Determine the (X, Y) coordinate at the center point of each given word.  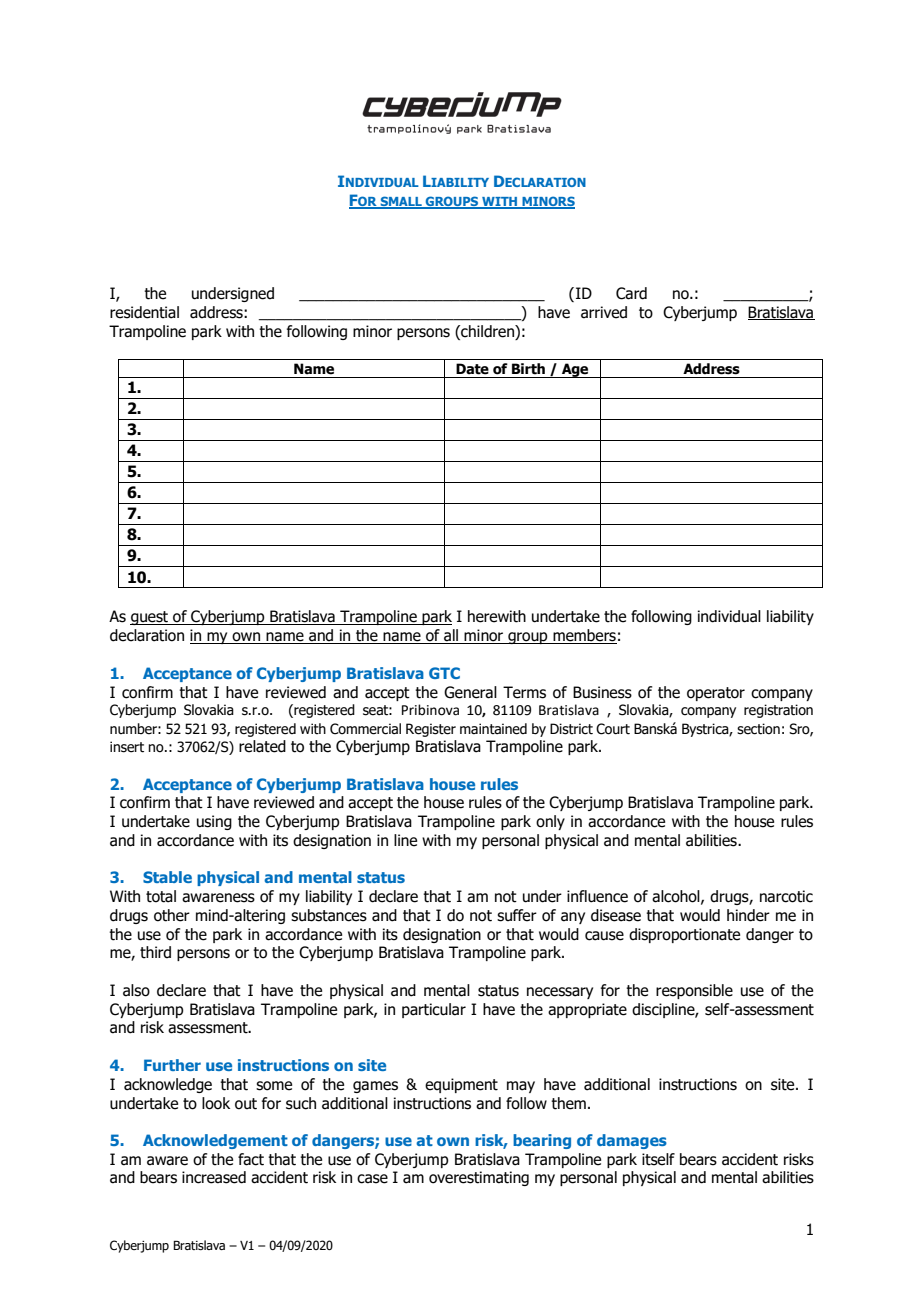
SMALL (401, 202)
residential (144, 312)
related (262, 746)
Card (631, 293)
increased (214, 1177)
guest (150, 618)
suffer (517, 915)
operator (716, 694)
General (470, 692)
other (172, 915)
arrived (604, 312)
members (584, 636)
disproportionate (684, 935)
